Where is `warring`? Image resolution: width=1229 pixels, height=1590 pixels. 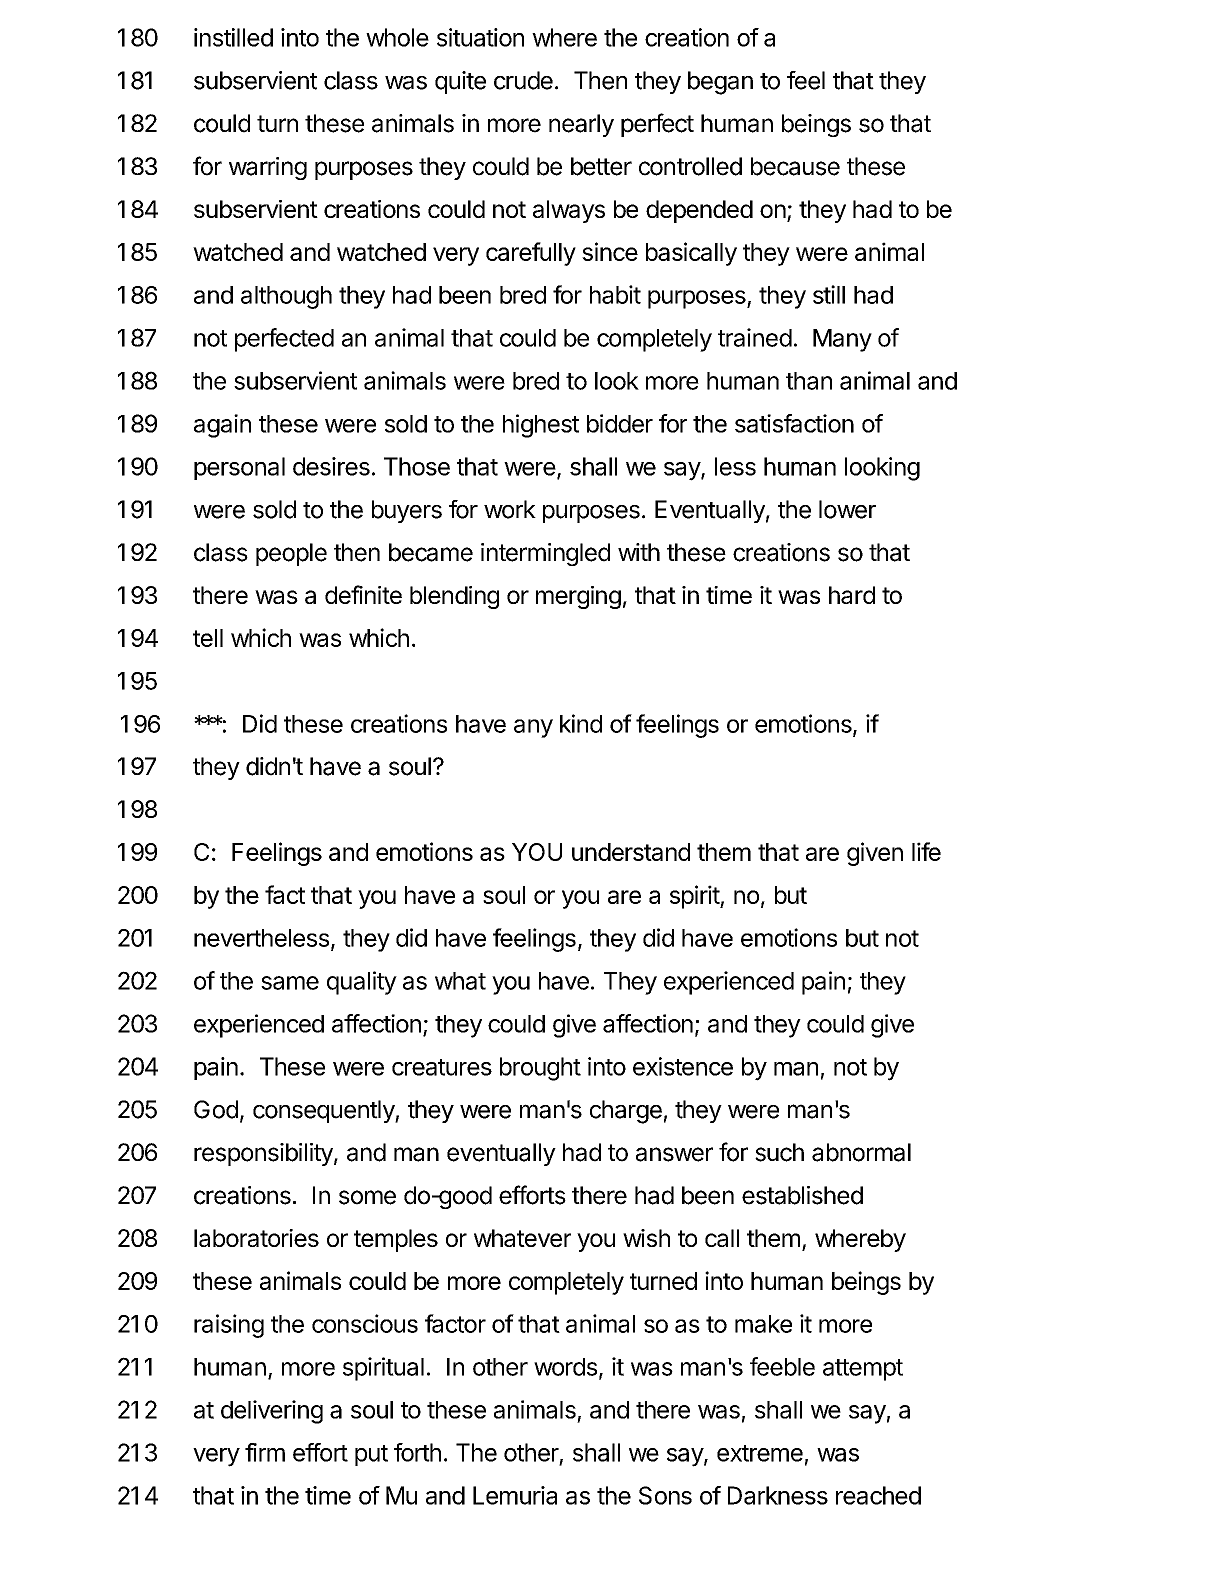 warring is located at coordinates (268, 168).
